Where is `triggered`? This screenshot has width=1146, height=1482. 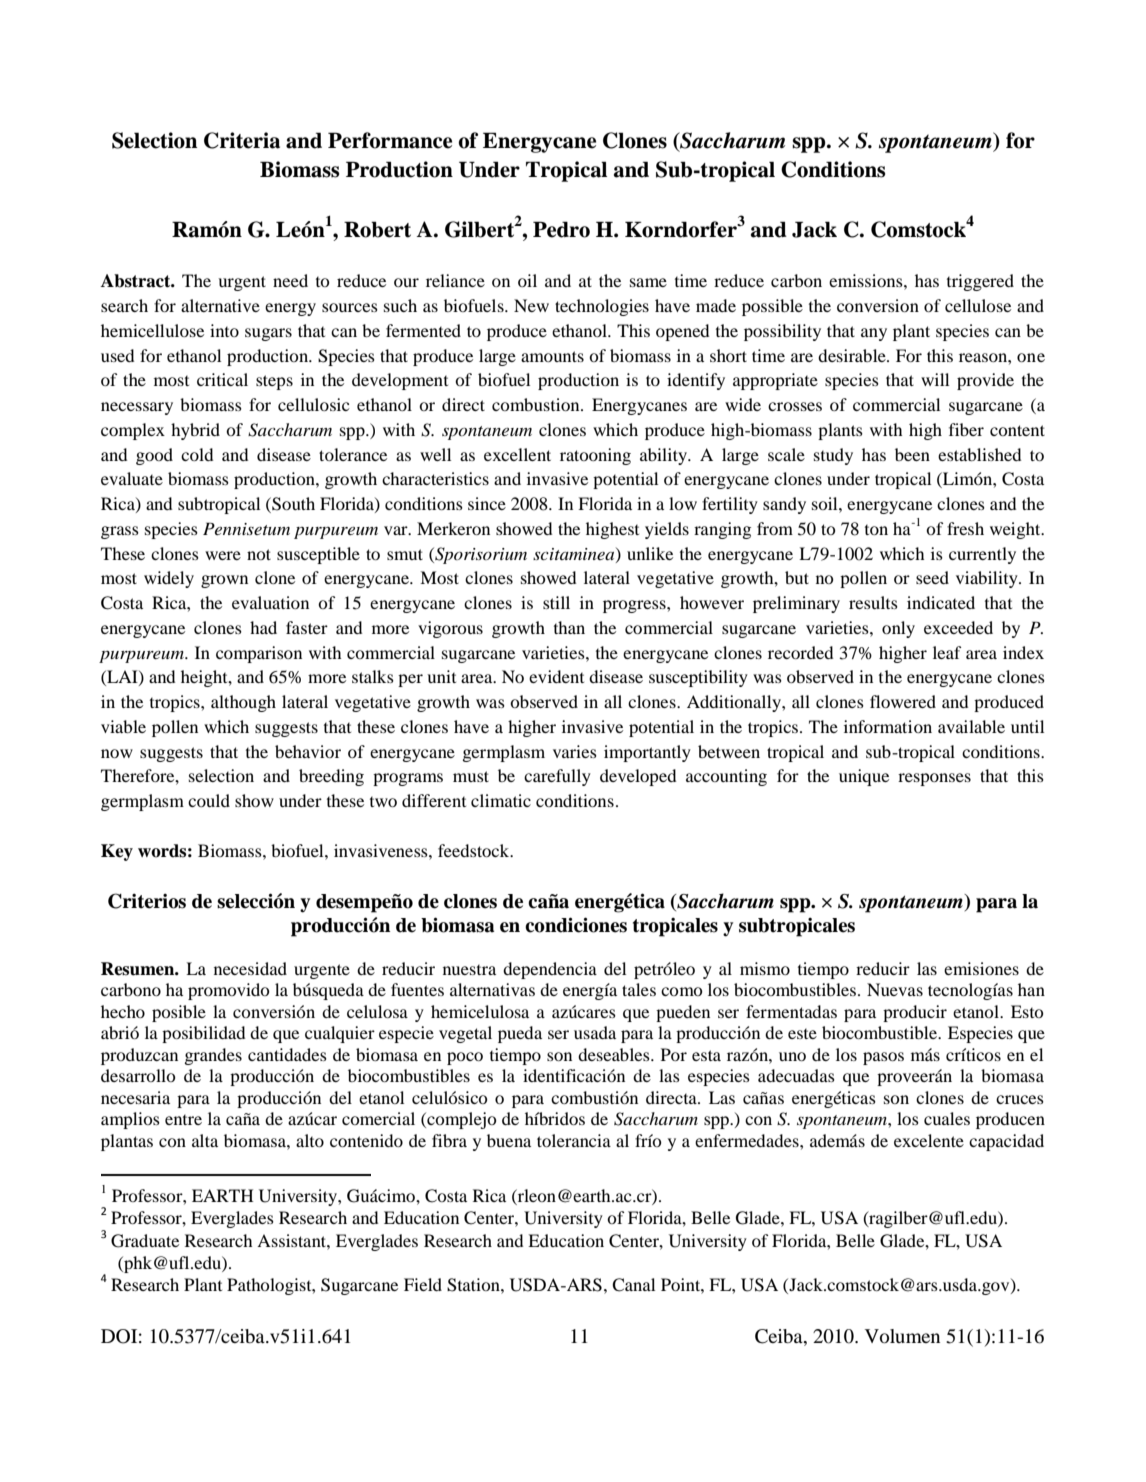
triggered is located at coordinates (980, 282).
